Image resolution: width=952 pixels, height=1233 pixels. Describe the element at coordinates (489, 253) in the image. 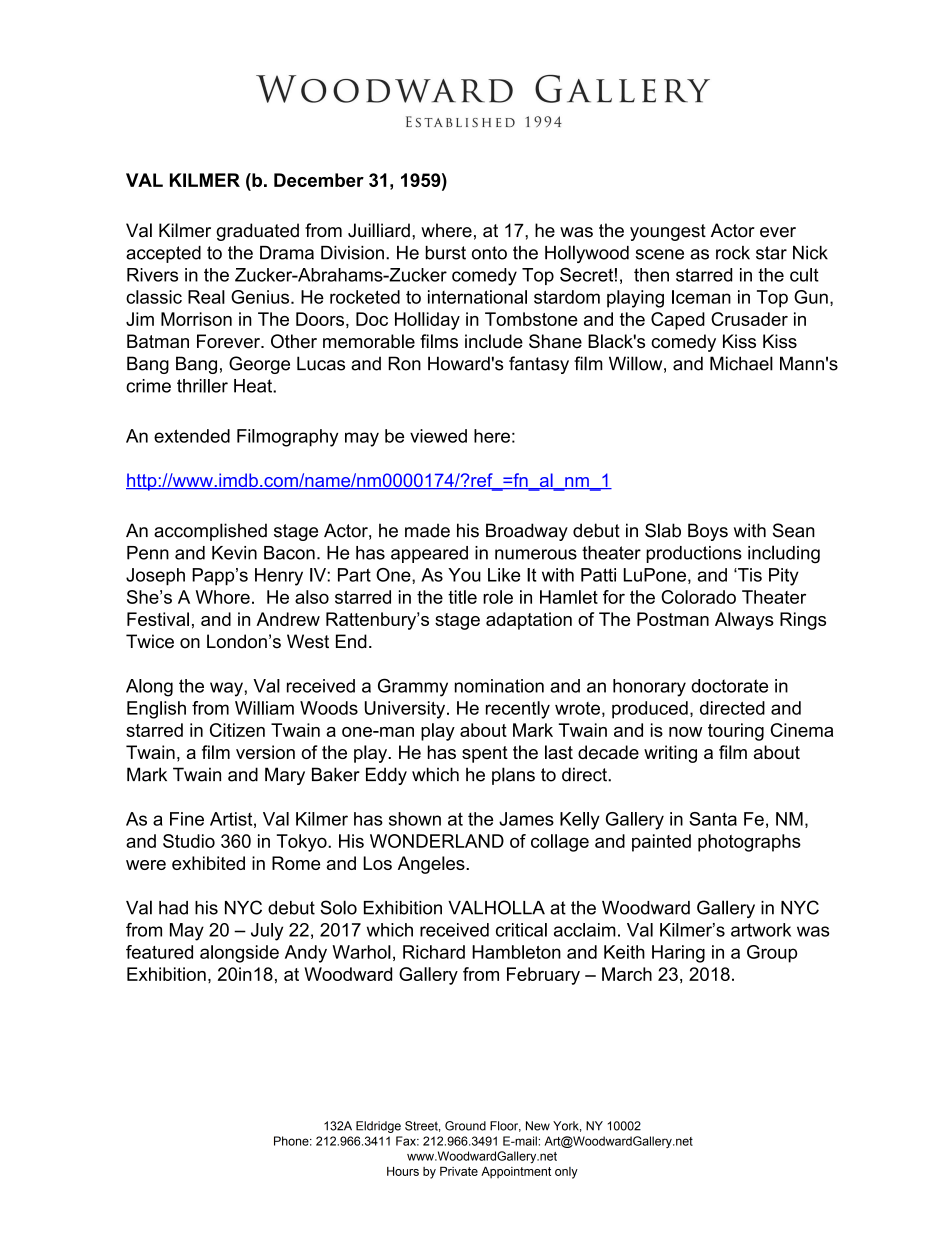

I see `onto` at that location.
